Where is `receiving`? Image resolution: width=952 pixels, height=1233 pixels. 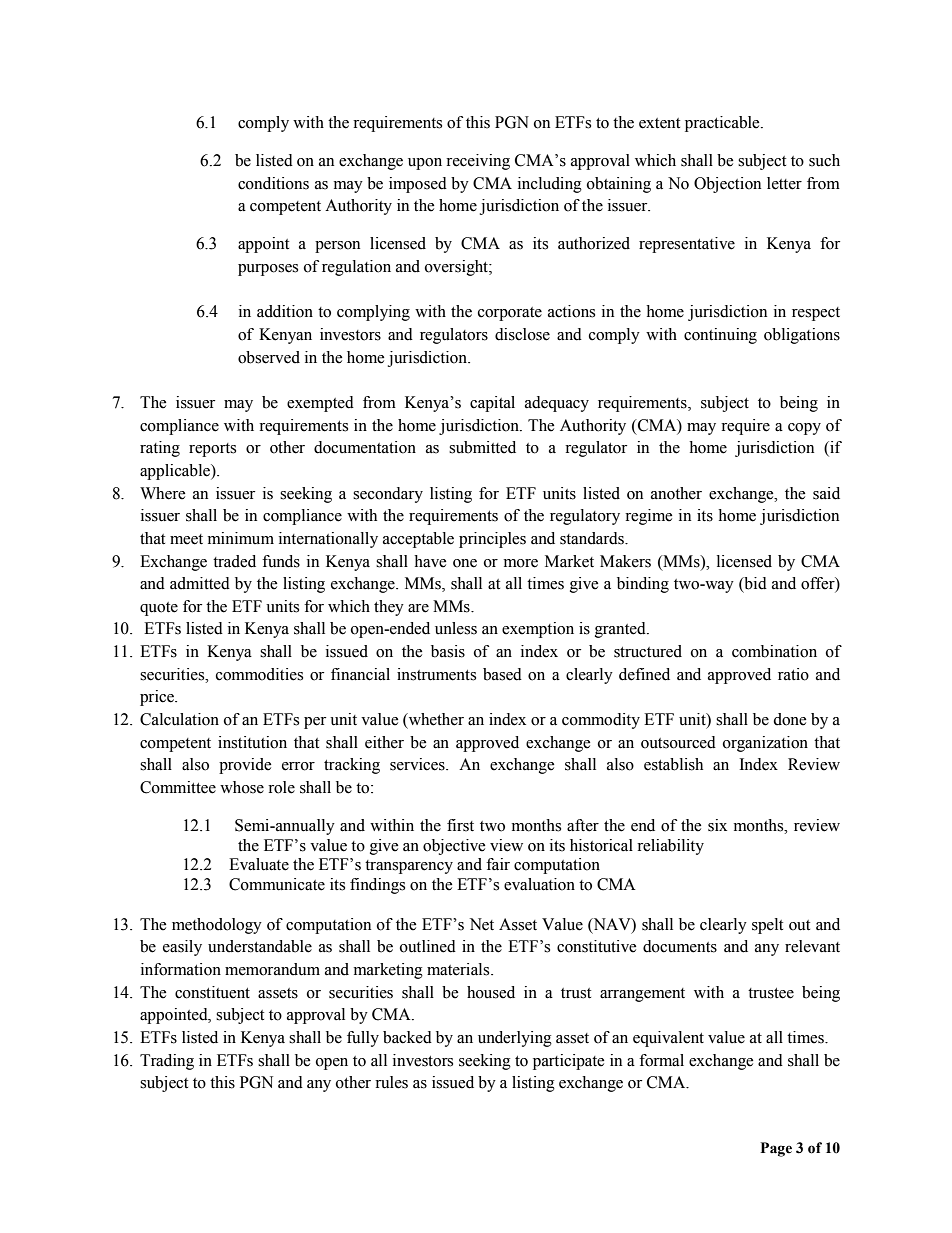 receiving is located at coordinates (478, 162).
